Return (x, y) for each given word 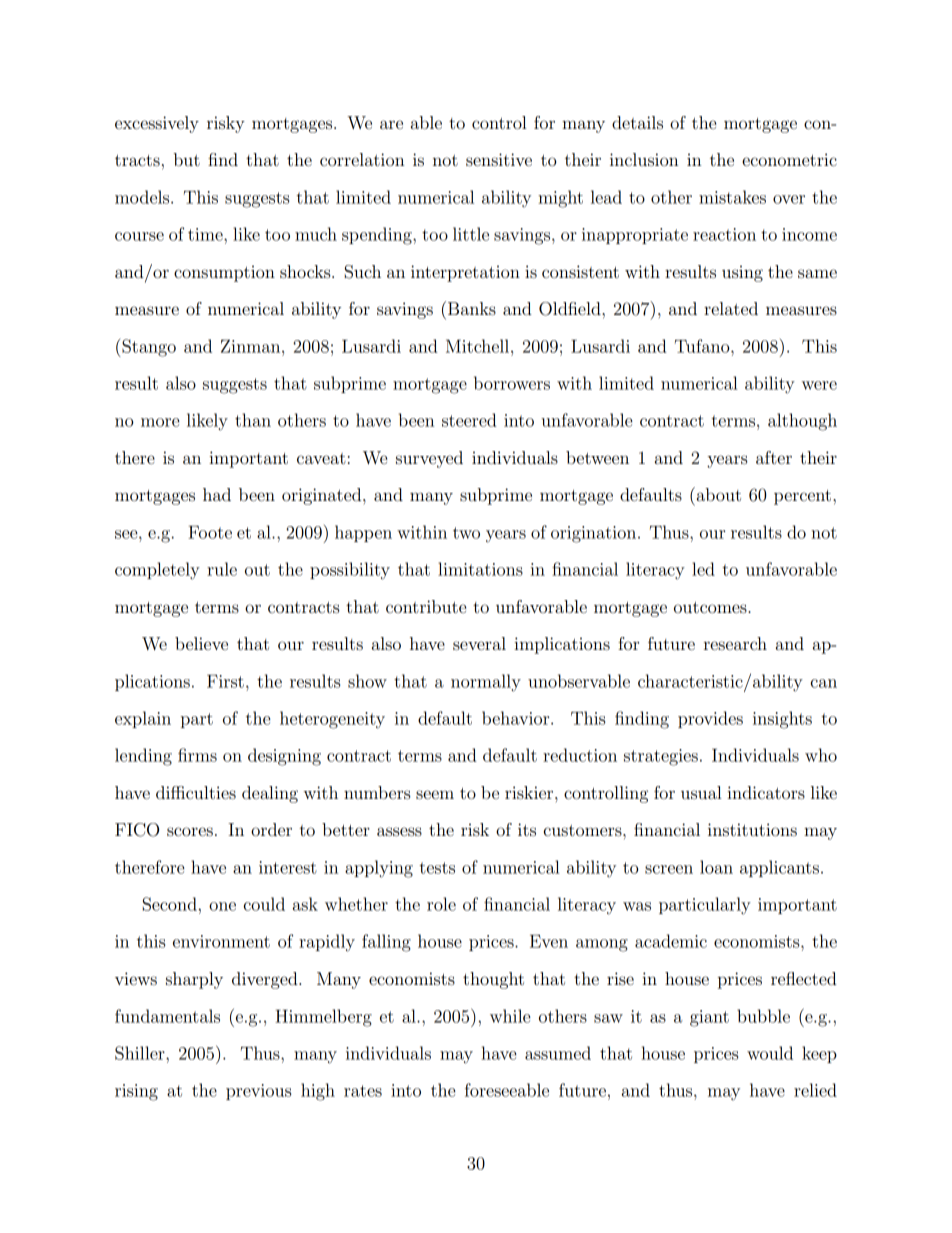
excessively (157, 124)
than (253, 420)
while (510, 1016)
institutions (752, 829)
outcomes (711, 607)
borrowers (512, 383)
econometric (789, 159)
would (770, 1053)
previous (259, 1092)
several (479, 643)
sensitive (499, 159)
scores (190, 831)
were (819, 385)
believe (201, 643)
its (527, 829)
